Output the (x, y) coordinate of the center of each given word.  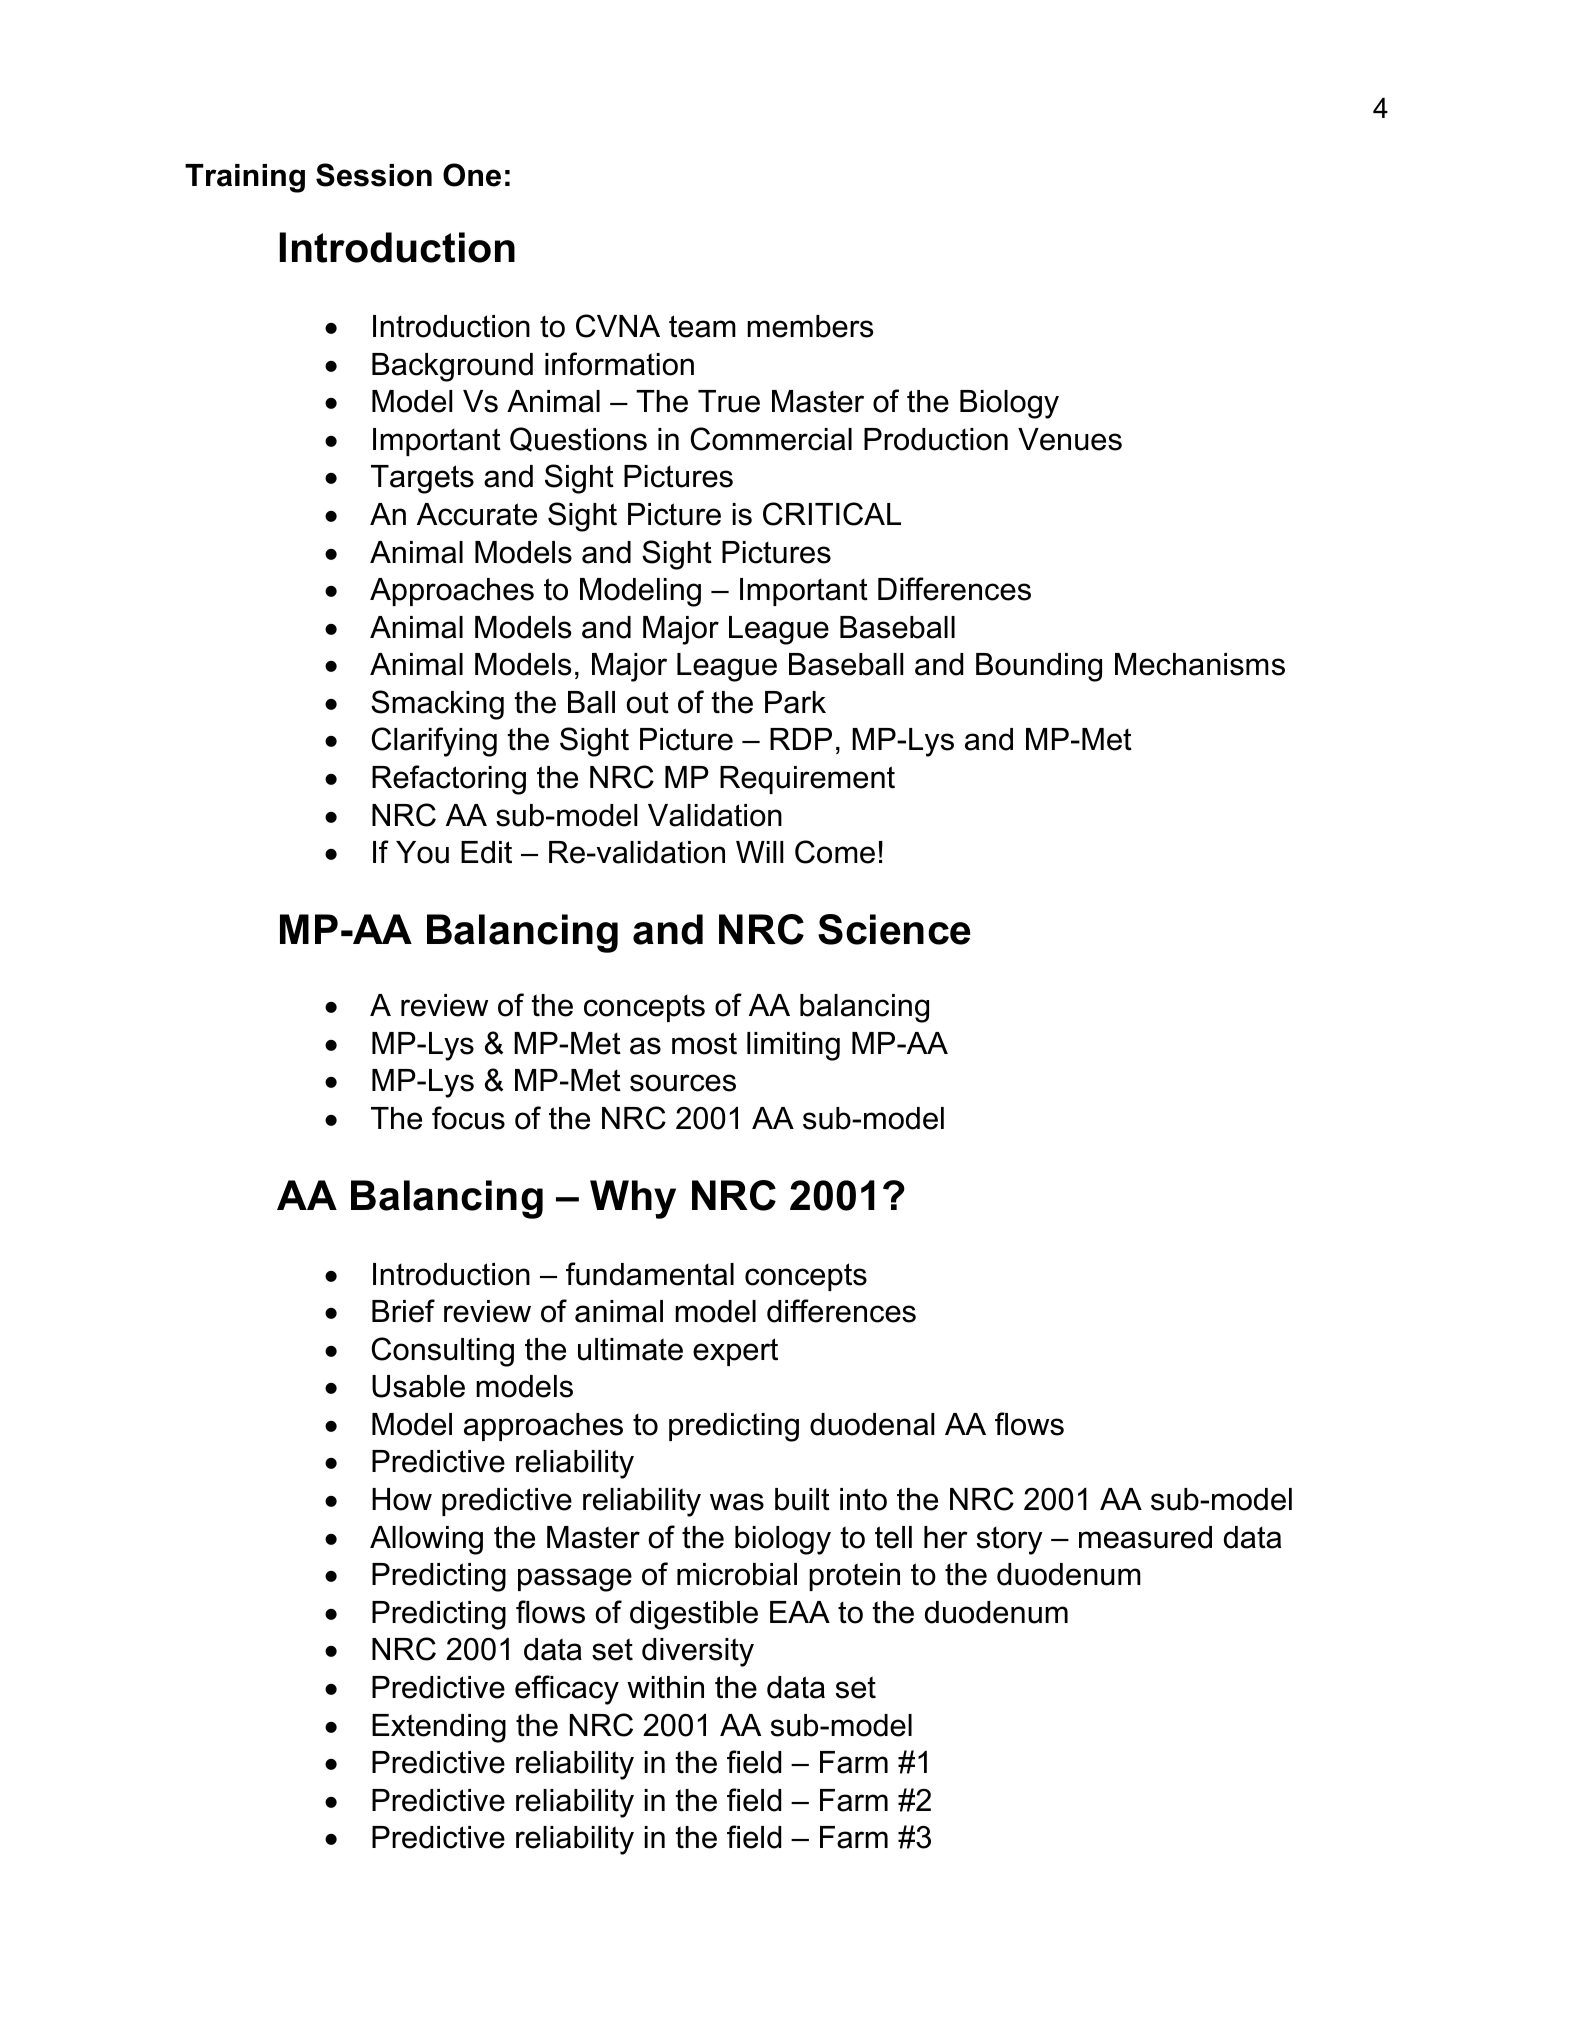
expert (735, 1352)
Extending (439, 1728)
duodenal (872, 1424)
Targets (422, 479)
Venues (1070, 439)
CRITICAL (832, 514)
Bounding (1039, 667)
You (422, 852)
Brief (403, 1311)
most (704, 1043)
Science (894, 929)
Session (374, 175)
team (702, 326)
